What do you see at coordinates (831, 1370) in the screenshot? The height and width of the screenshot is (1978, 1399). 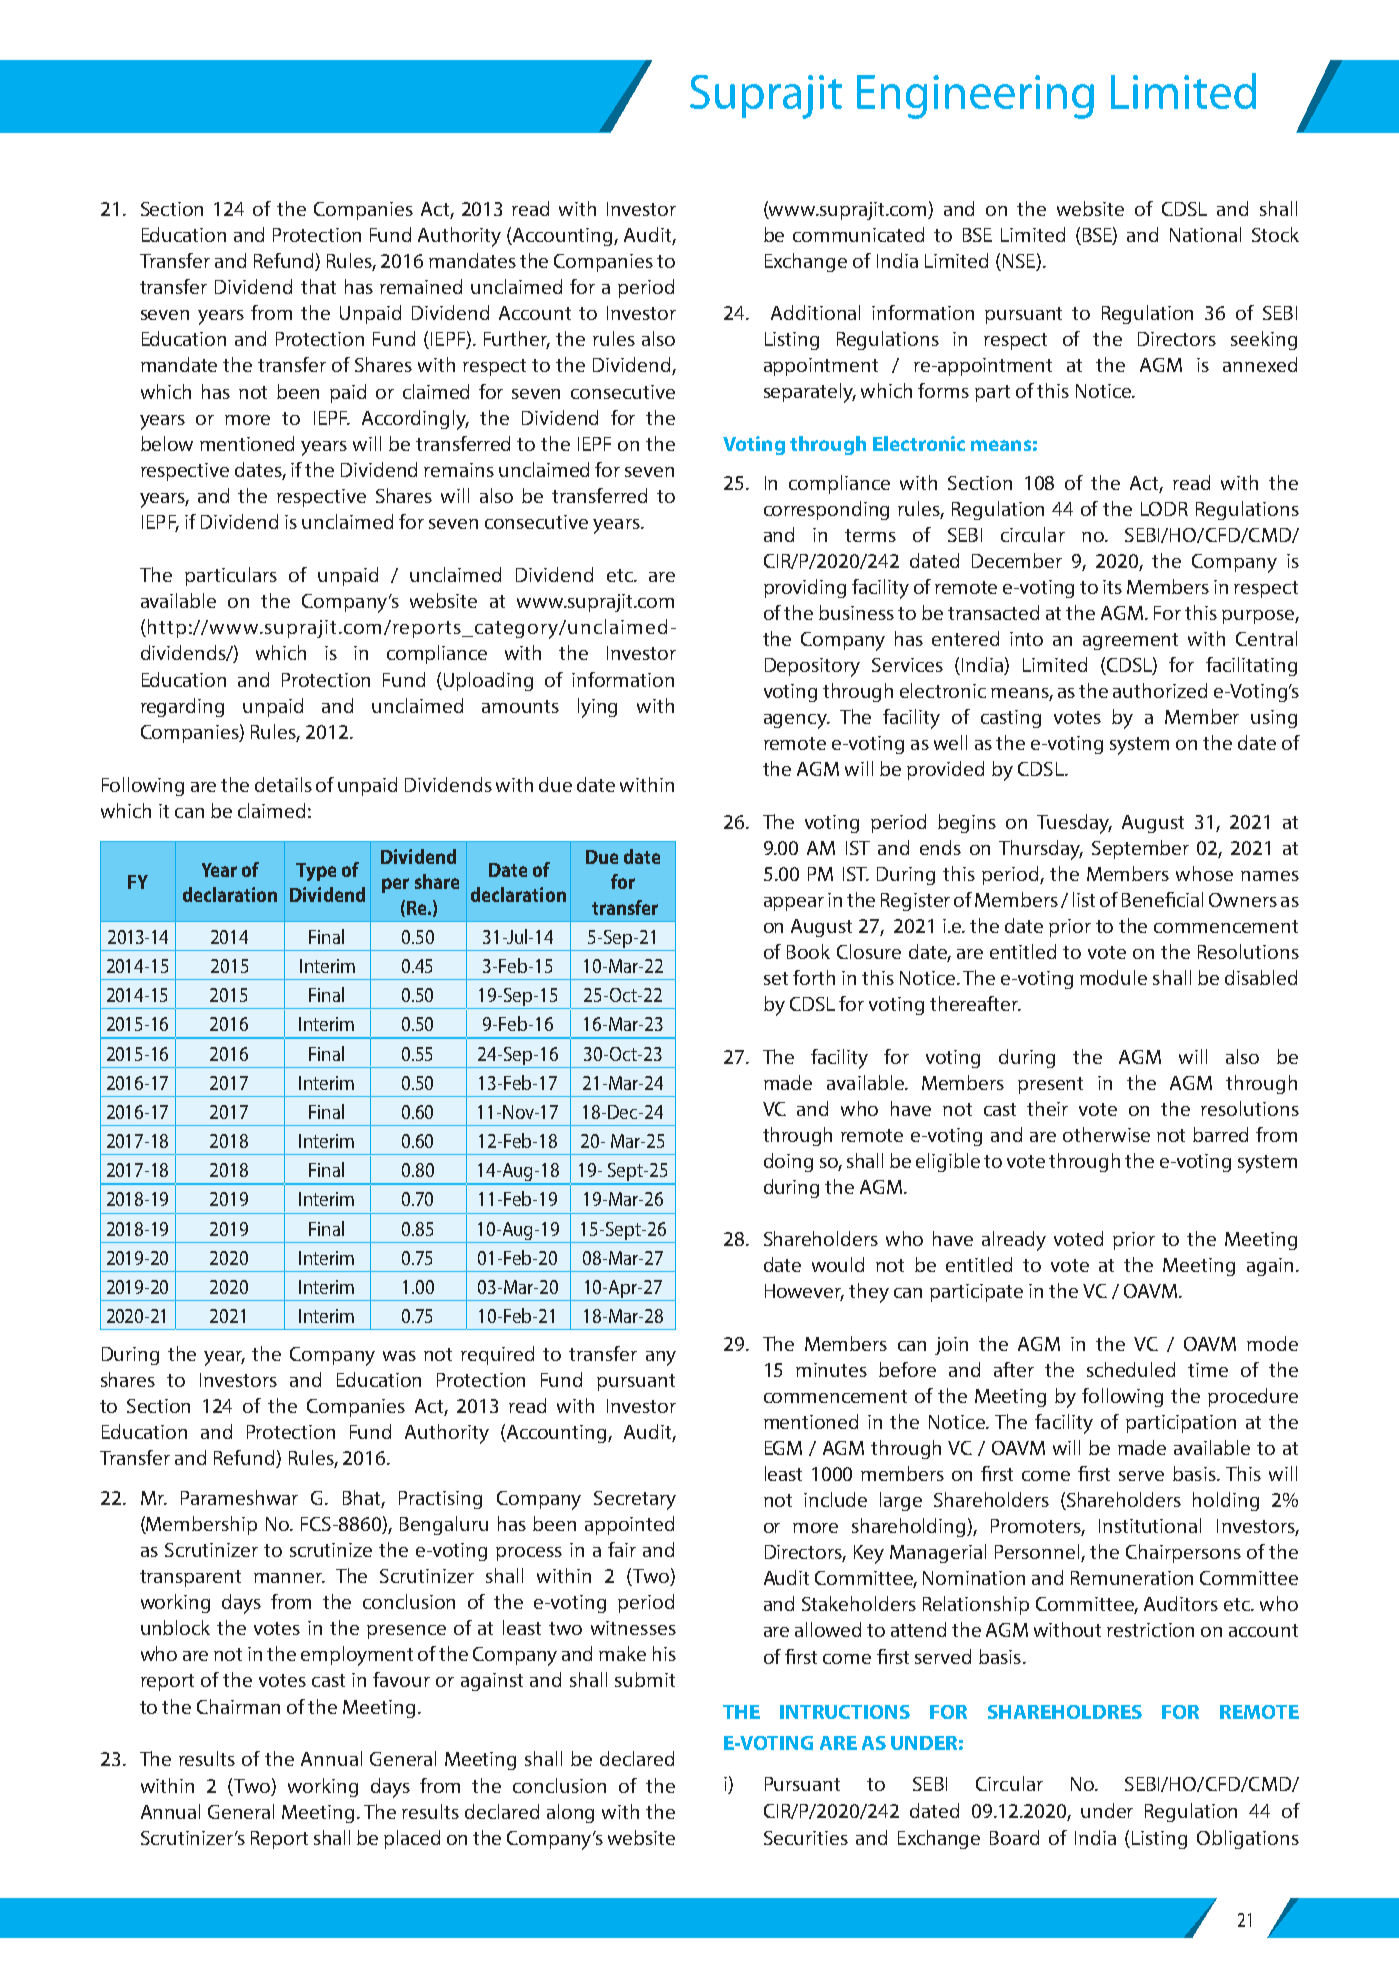 I see `minutes` at bounding box center [831, 1370].
